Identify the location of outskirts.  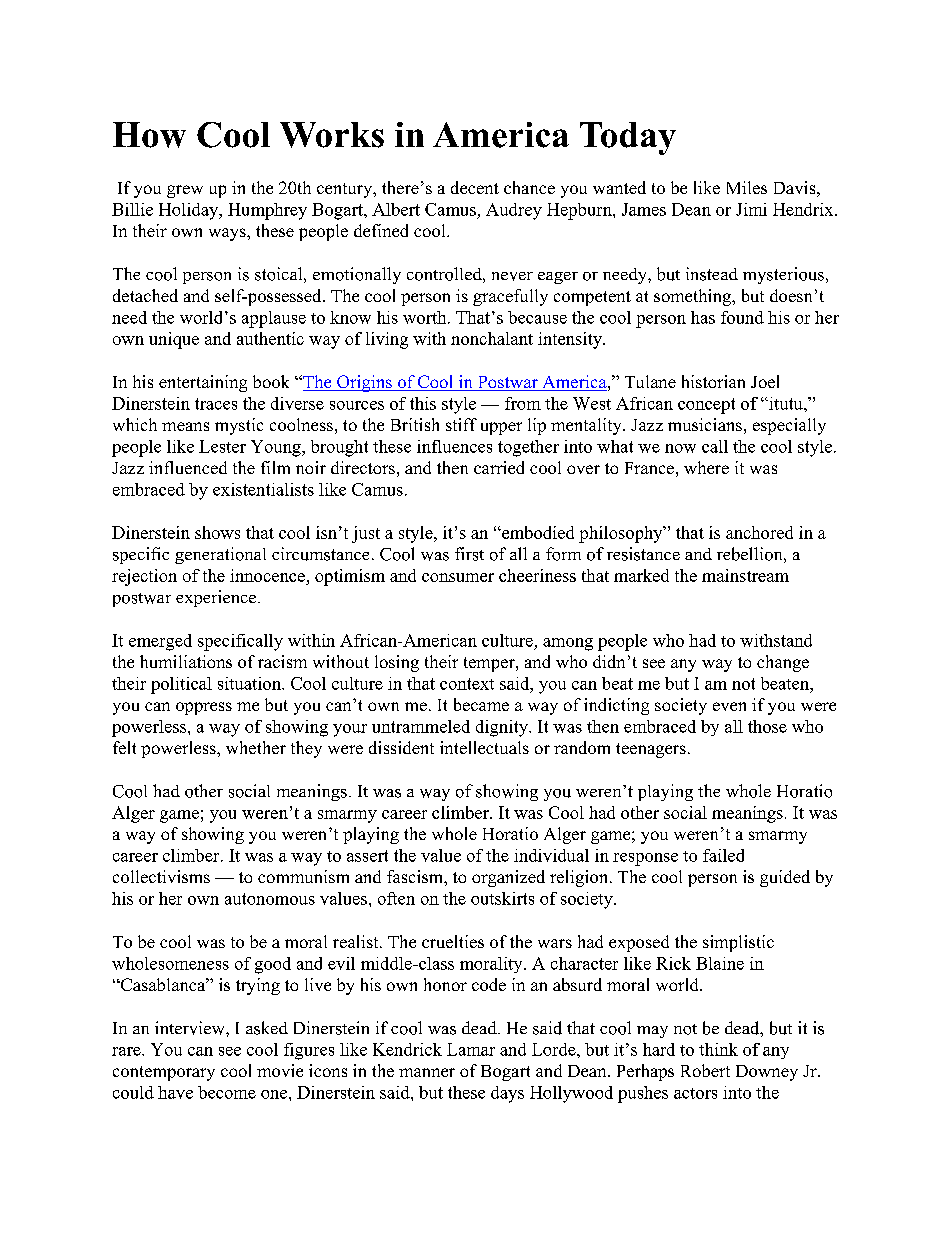
(502, 898).
